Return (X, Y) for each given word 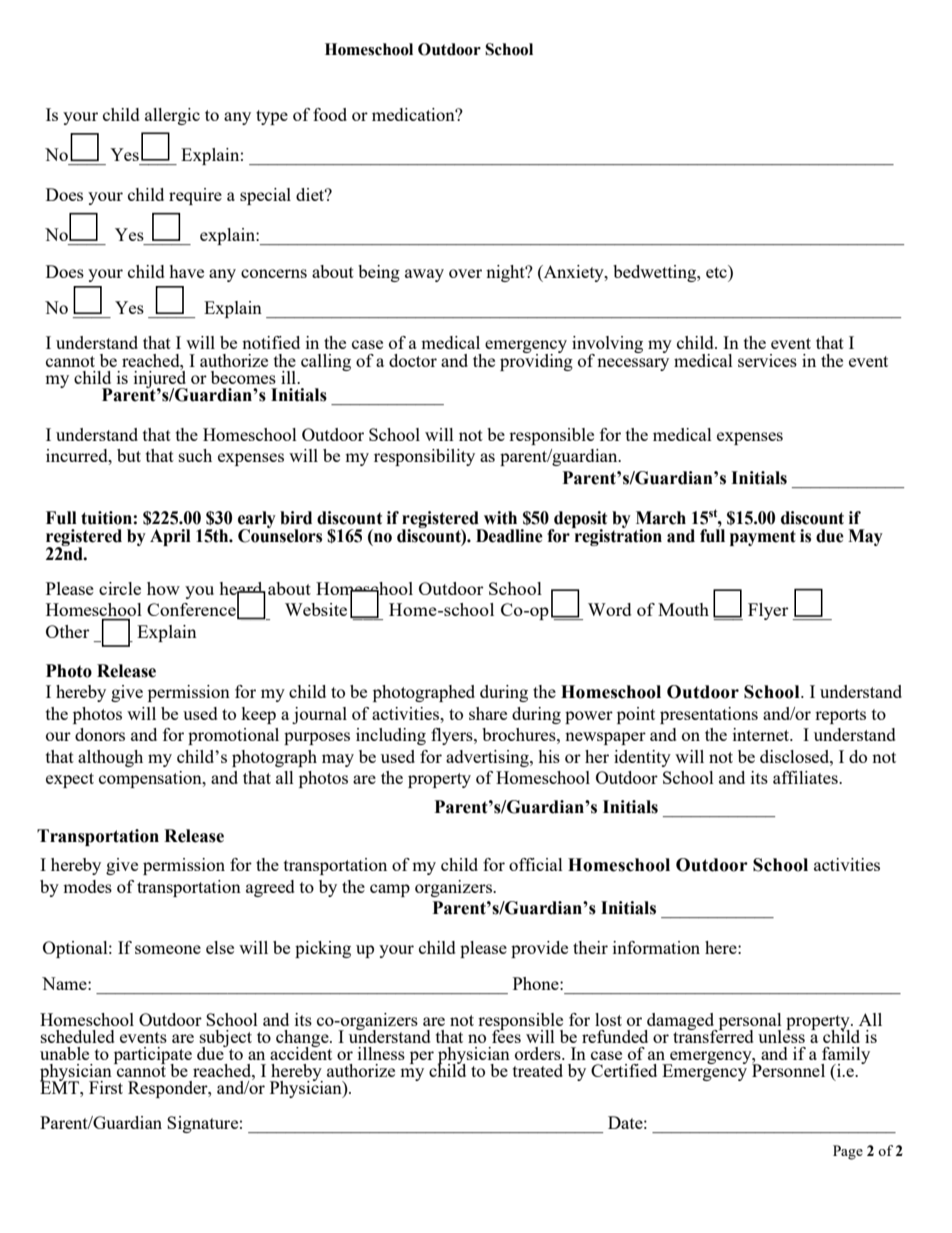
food (330, 114)
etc (717, 271)
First (106, 1087)
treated (538, 1070)
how (163, 588)
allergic (172, 116)
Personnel (788, 1069)
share (488, 713)
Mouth (683, 609)
